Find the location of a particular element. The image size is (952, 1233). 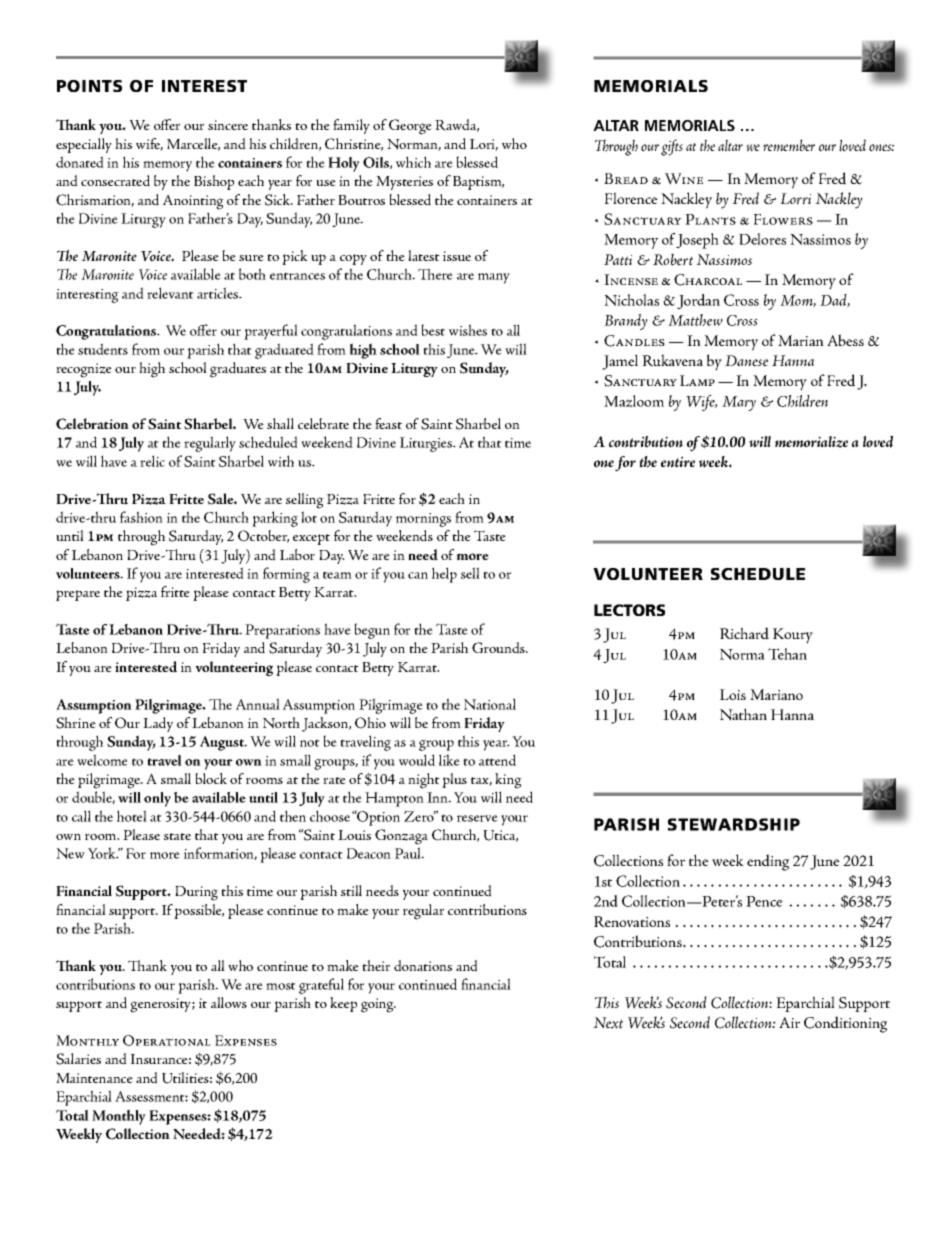

sincere is located at coordinates (228, 125).
